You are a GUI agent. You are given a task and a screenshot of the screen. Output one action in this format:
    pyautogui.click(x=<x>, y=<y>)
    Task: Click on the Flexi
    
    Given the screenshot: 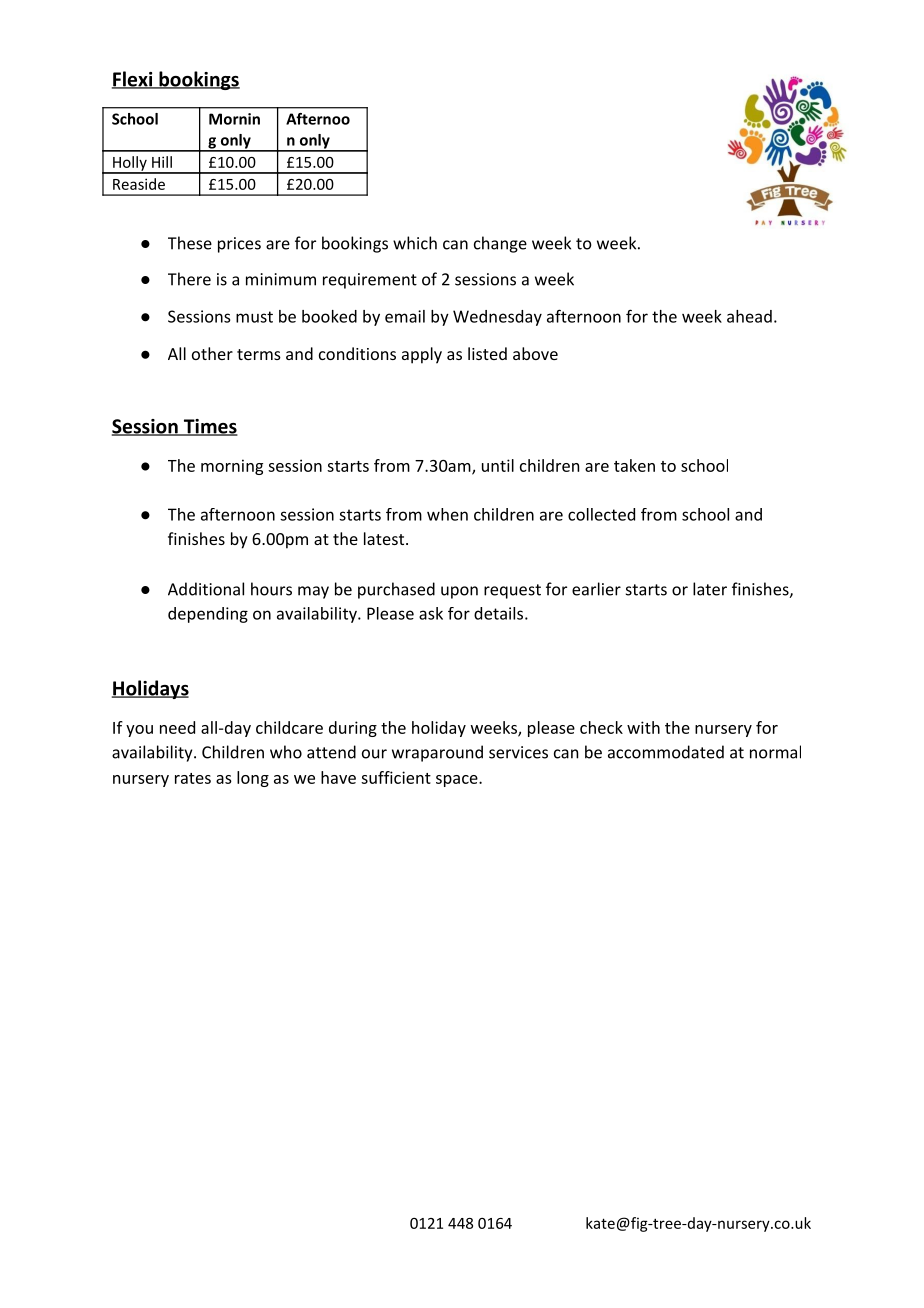 What is the action you would take?
    pyautogui.click(x=133, y=80)
